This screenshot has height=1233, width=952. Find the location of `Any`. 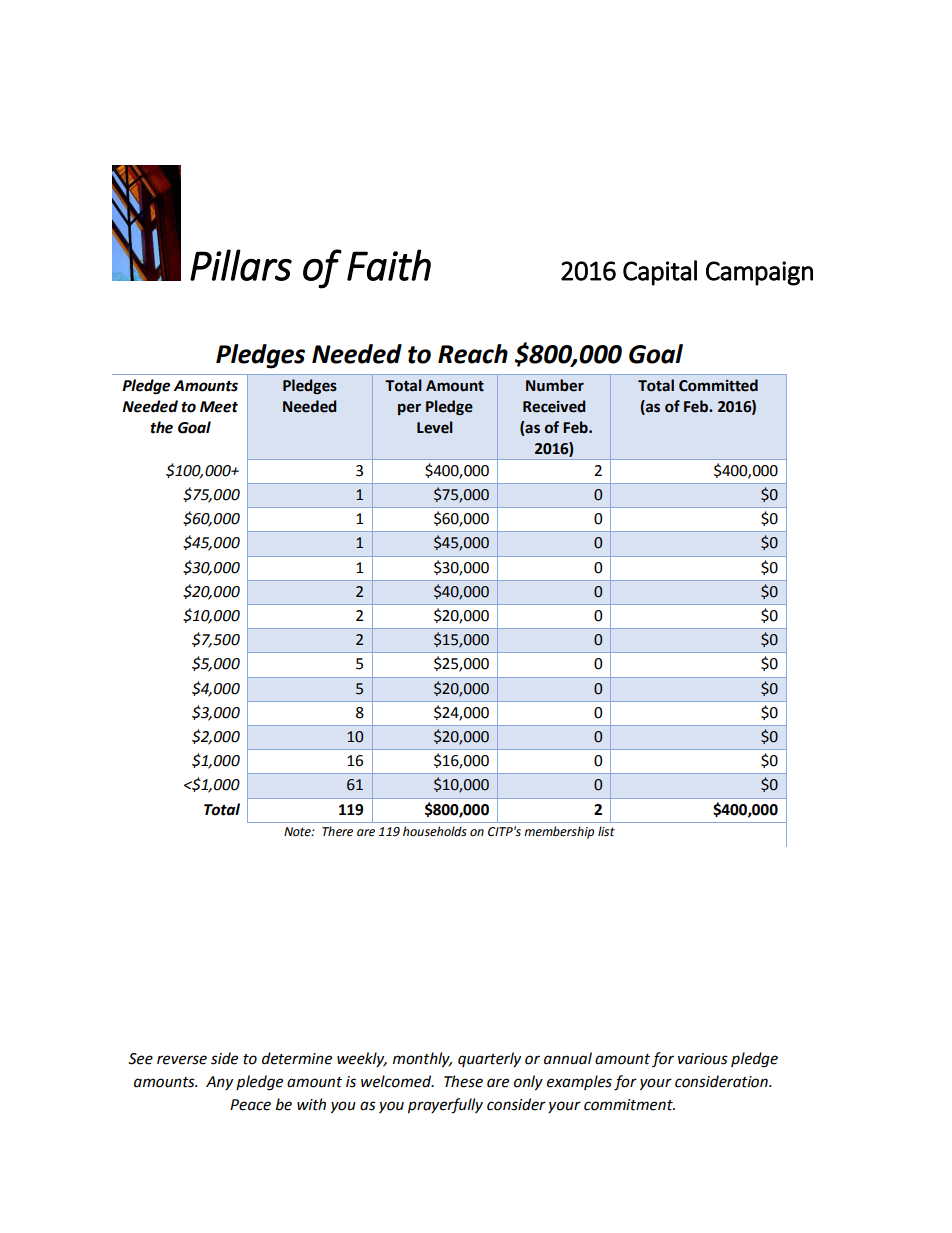

Any is located at coordinates (219, 1083).
